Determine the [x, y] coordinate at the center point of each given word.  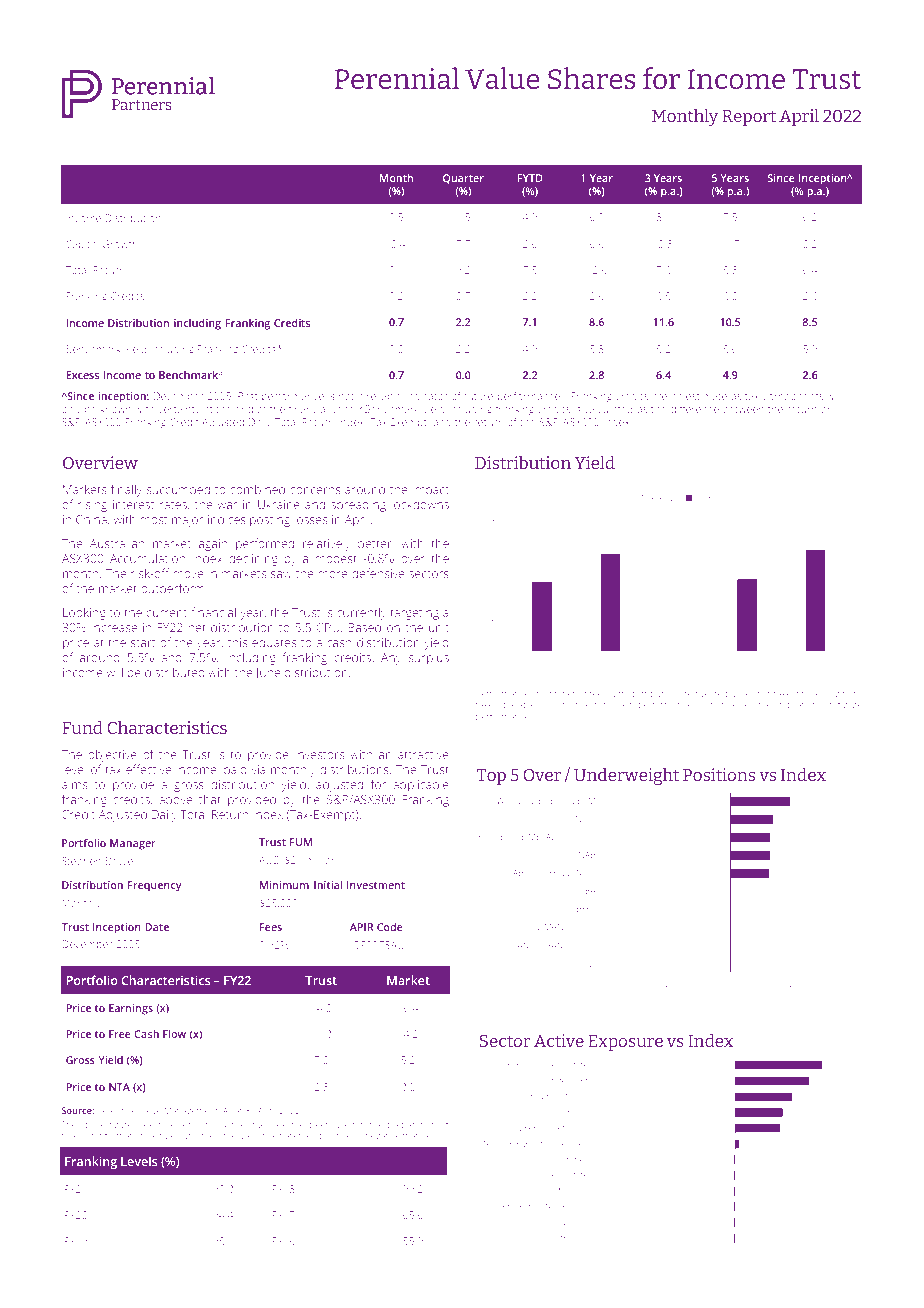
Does [744, 693]
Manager [133, 844]
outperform [173, 589]
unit [439, 627]
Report [749, 118]
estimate [706, 396]
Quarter [463, 179]
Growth [120, 244]
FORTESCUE [502, 836]
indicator [427, 396]
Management [192, 1111]
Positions [719, 774]
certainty [179, 410]
